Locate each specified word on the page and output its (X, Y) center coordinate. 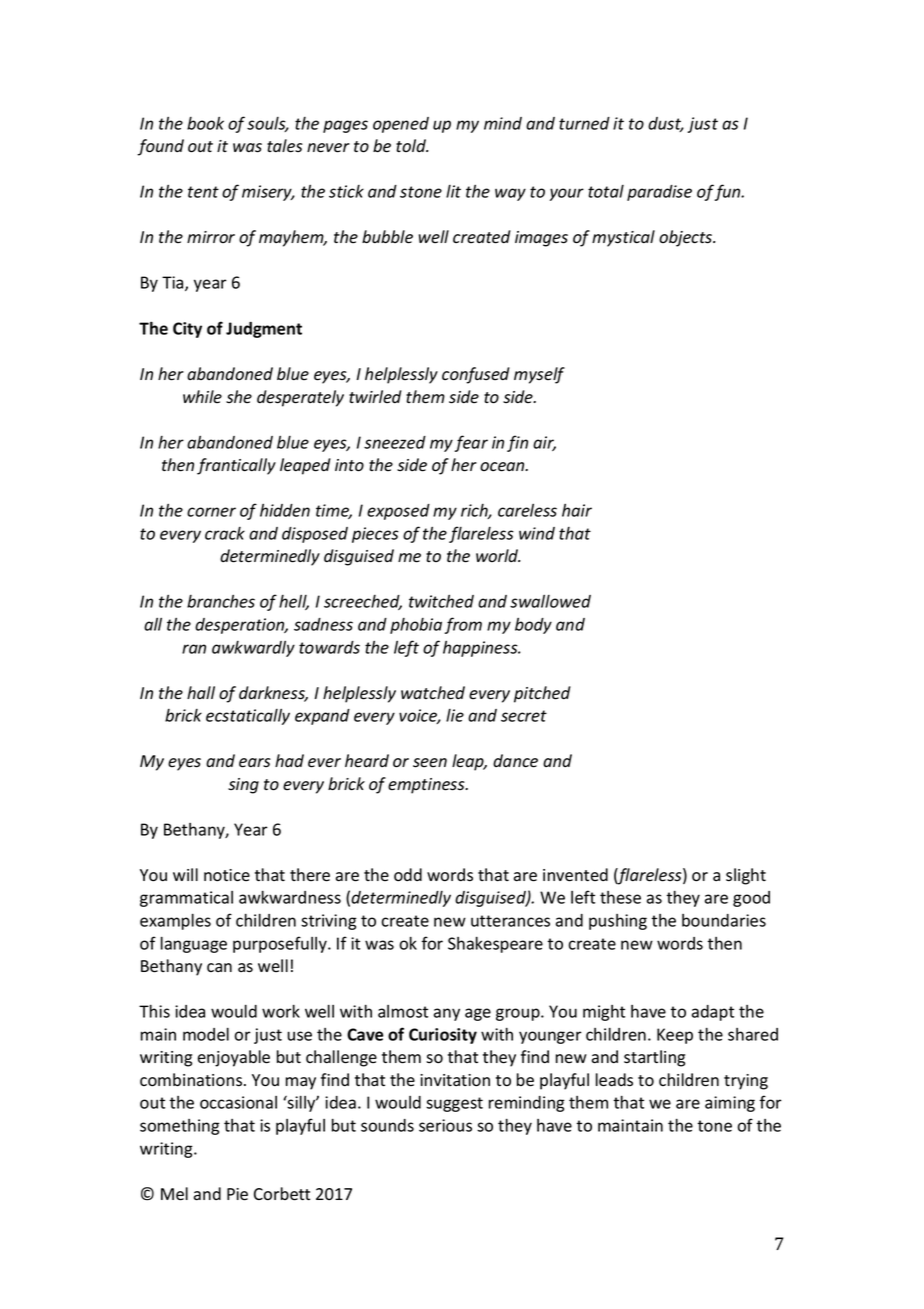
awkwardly (253, 648)
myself (539, 375)
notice (227, 875)
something (180, 1127)
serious (445, 1125)
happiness (481, 648)
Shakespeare (495, 944)
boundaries (724, 920)
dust (666, 124)
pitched (542, 694)
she (239, 397)
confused (476, 375)
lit (453, 191)
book (205, 123)
